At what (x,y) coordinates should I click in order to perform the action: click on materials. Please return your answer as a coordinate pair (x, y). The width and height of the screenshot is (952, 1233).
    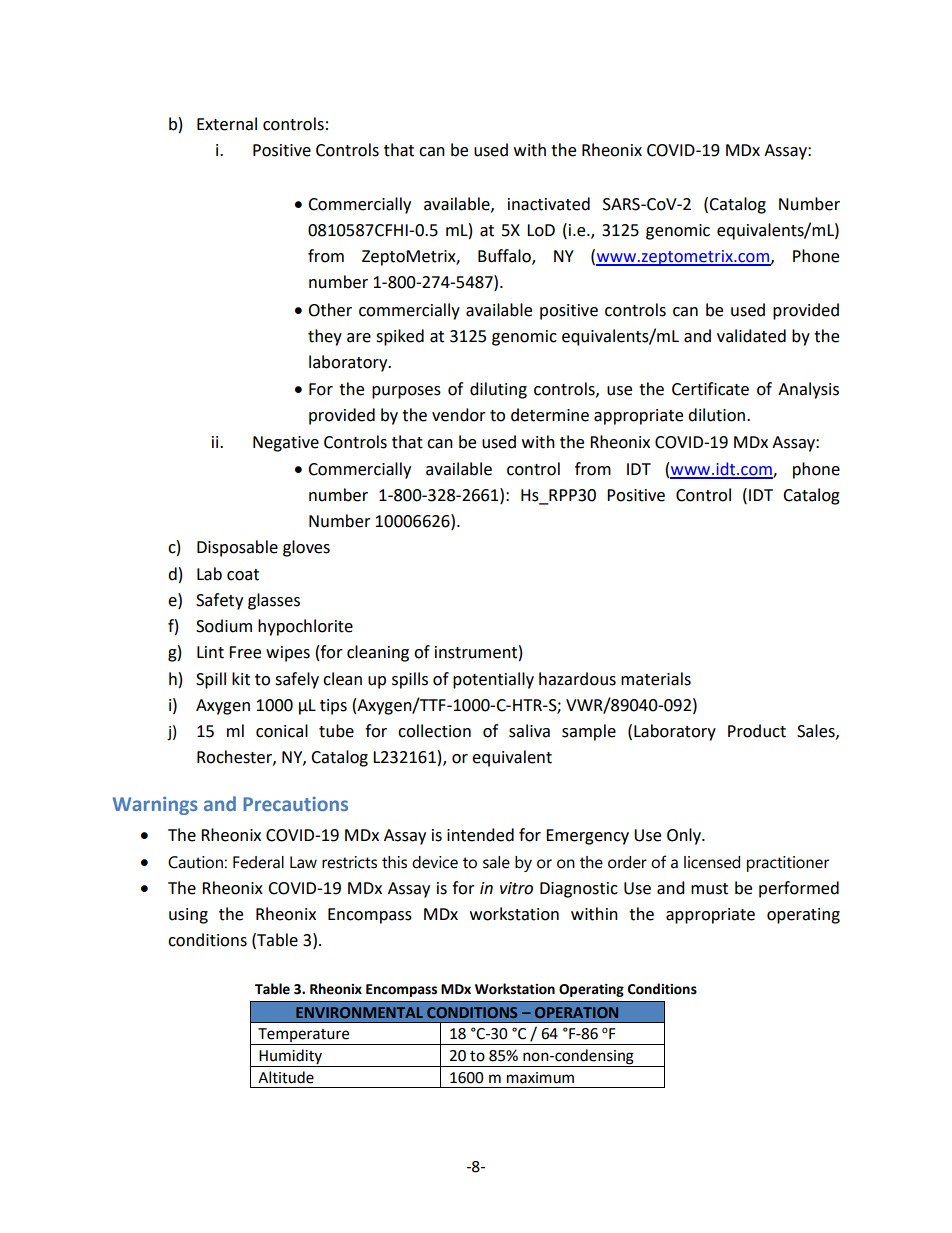
    Looking at the image, I should click on (656, 679).
